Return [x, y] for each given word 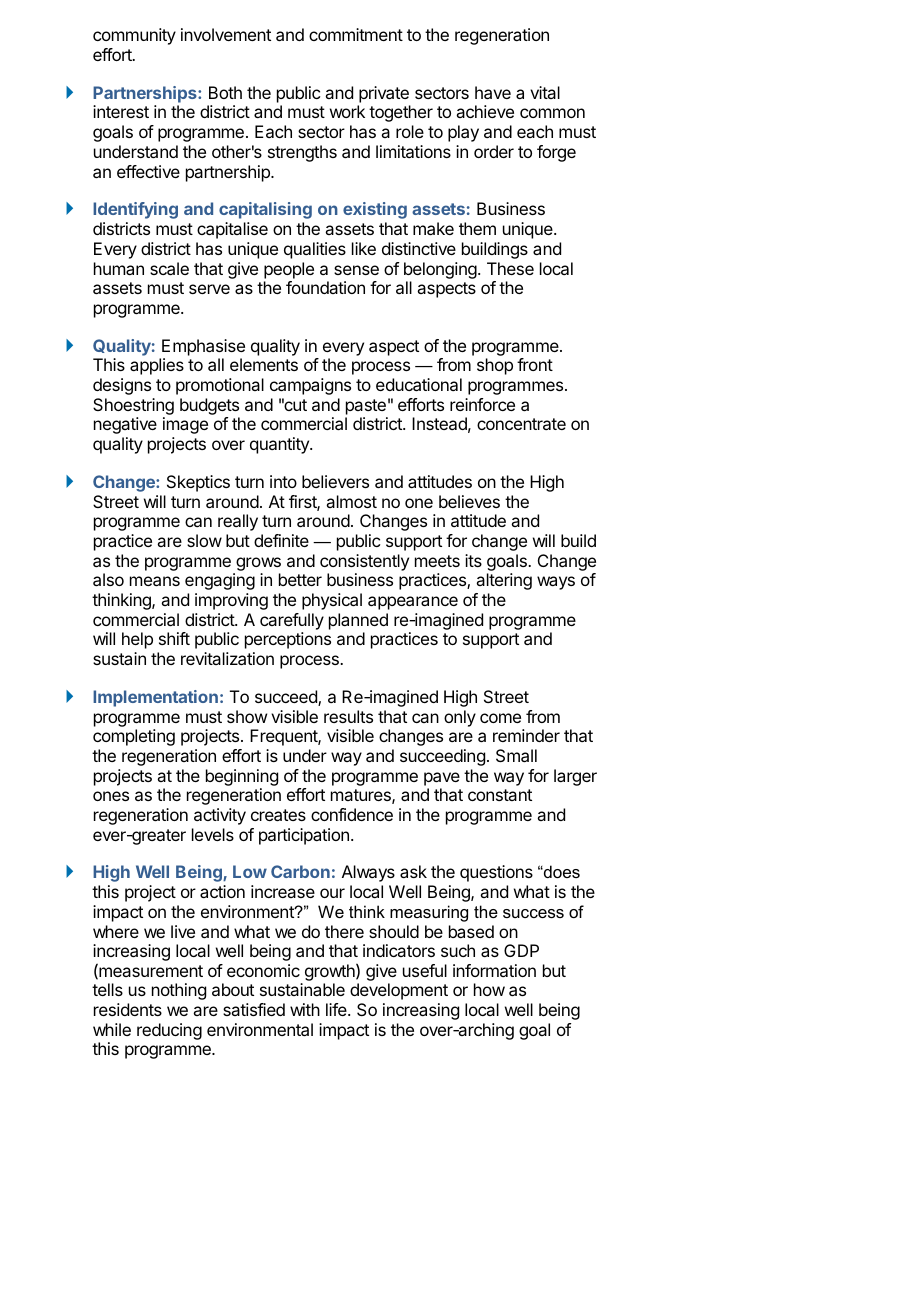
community [134, 36]
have [493, 92]
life [337, 1009]
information [494, 970]
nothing [179, 991]
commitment [356, 34]
